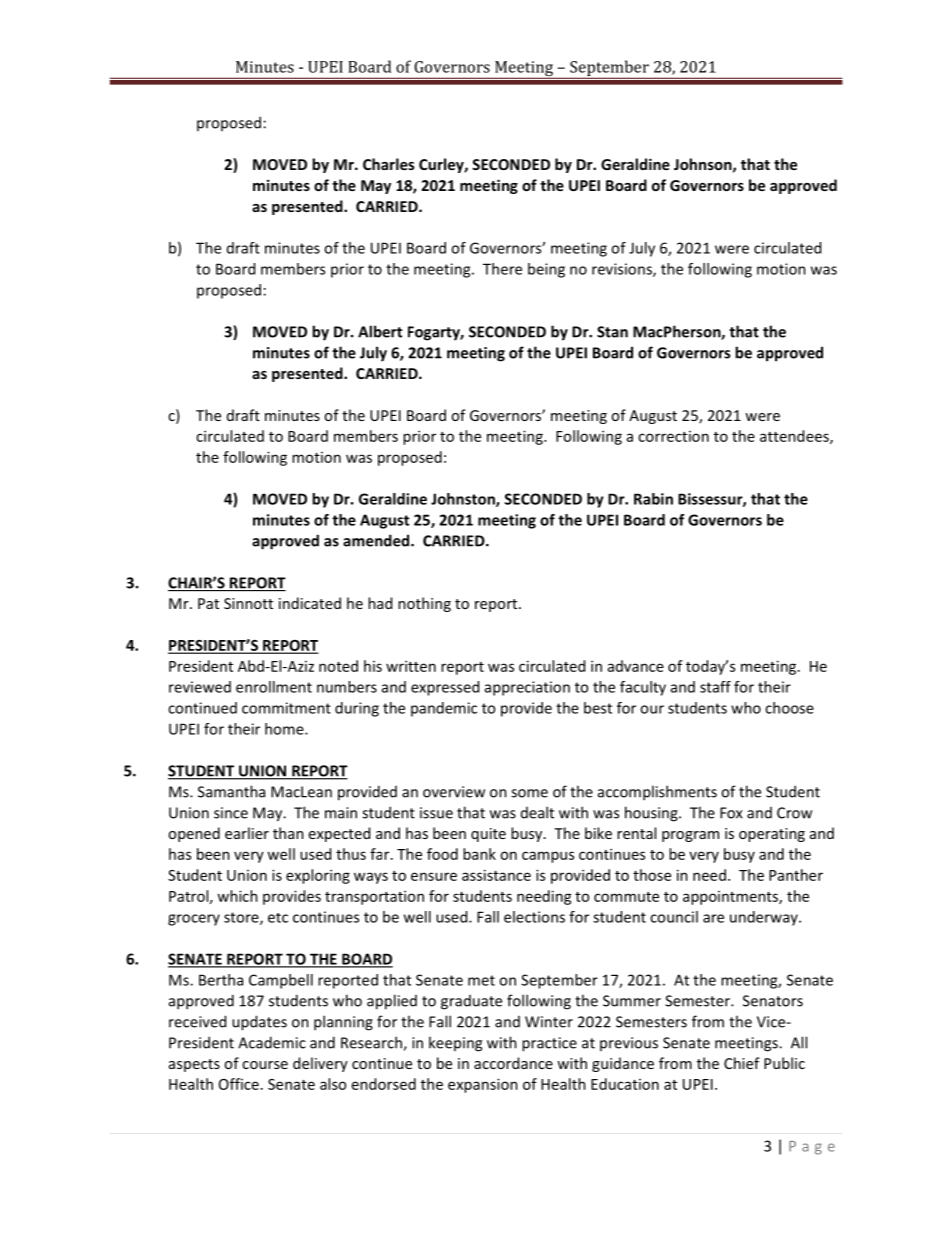  Describe the element at coordinates (265, 1065) in the screenshot. I see `course` at that location.
